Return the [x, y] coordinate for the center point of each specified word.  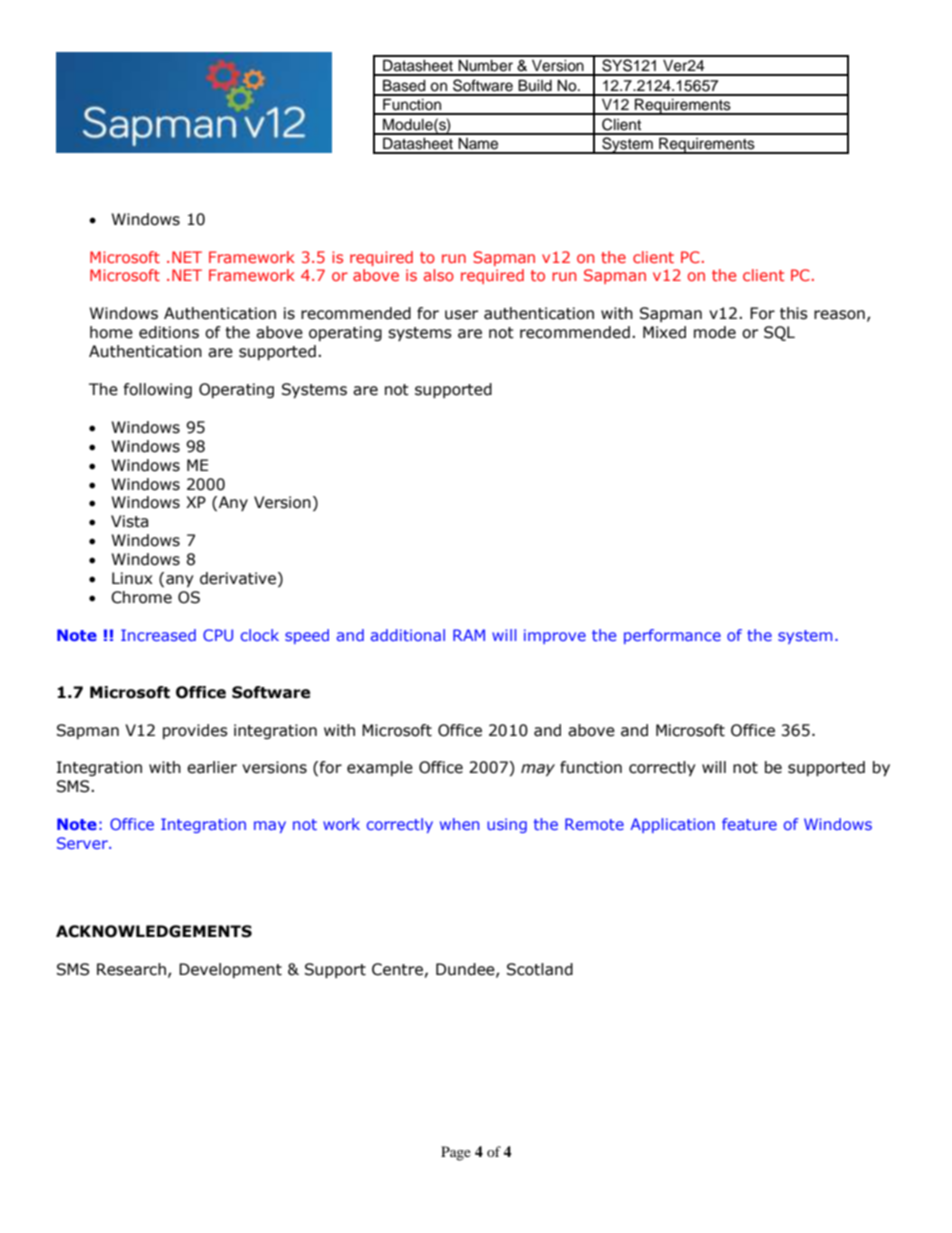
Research [131, 969]
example [380, 768]
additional [408, 635]
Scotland [540, 969]
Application [672, 825]
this [794, 313]
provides [195, 731]
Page [456, 1153]
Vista [129, 521]
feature [749, 824]
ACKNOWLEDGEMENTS [154, 931]
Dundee [466, 970]
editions [169, 332]
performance [672, 636]
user [461, 315]
